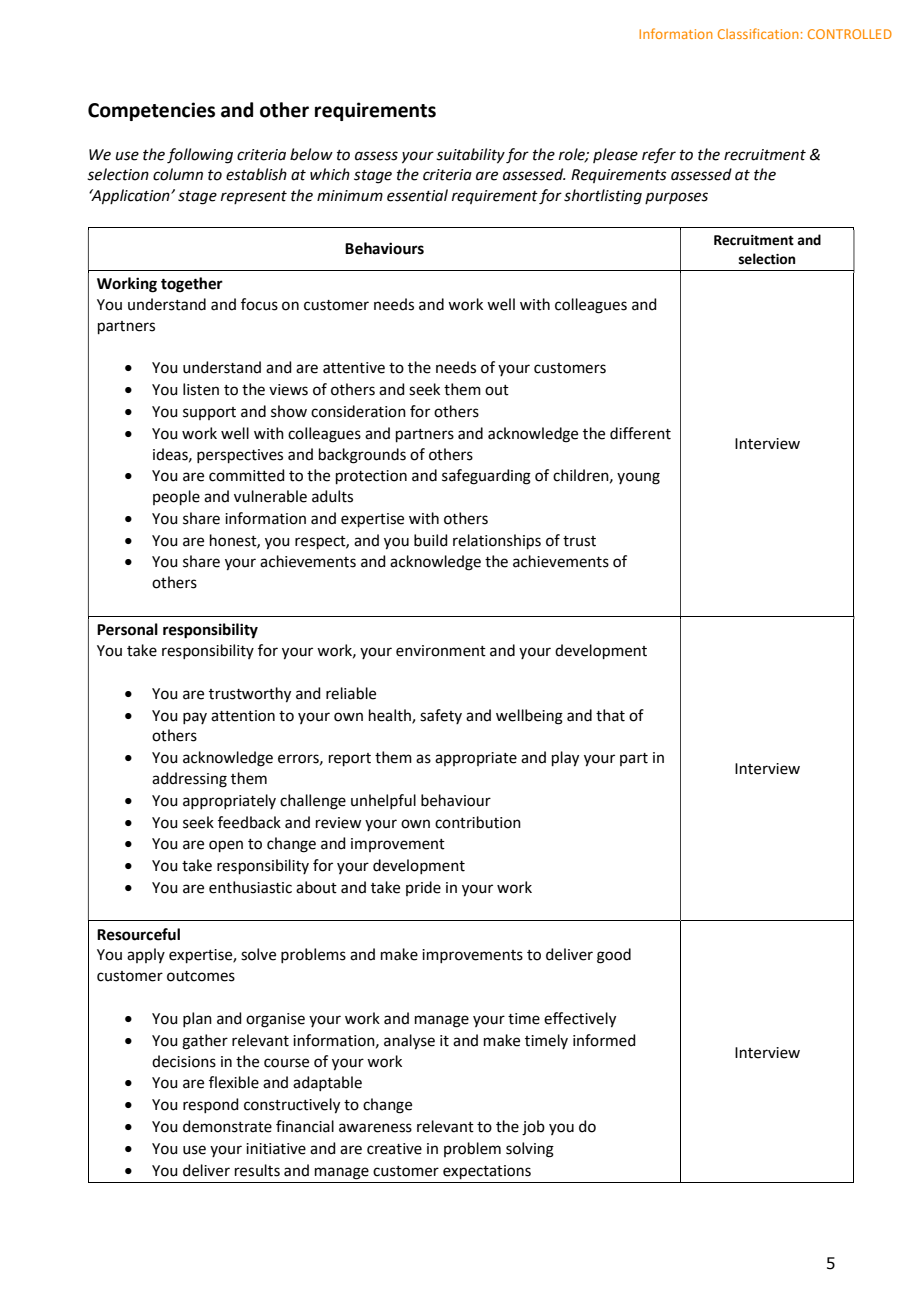 This image has width=924, height=1308. Describe the element at coordinates (486, 477) in the image. I see `safeguarding` at that location.
